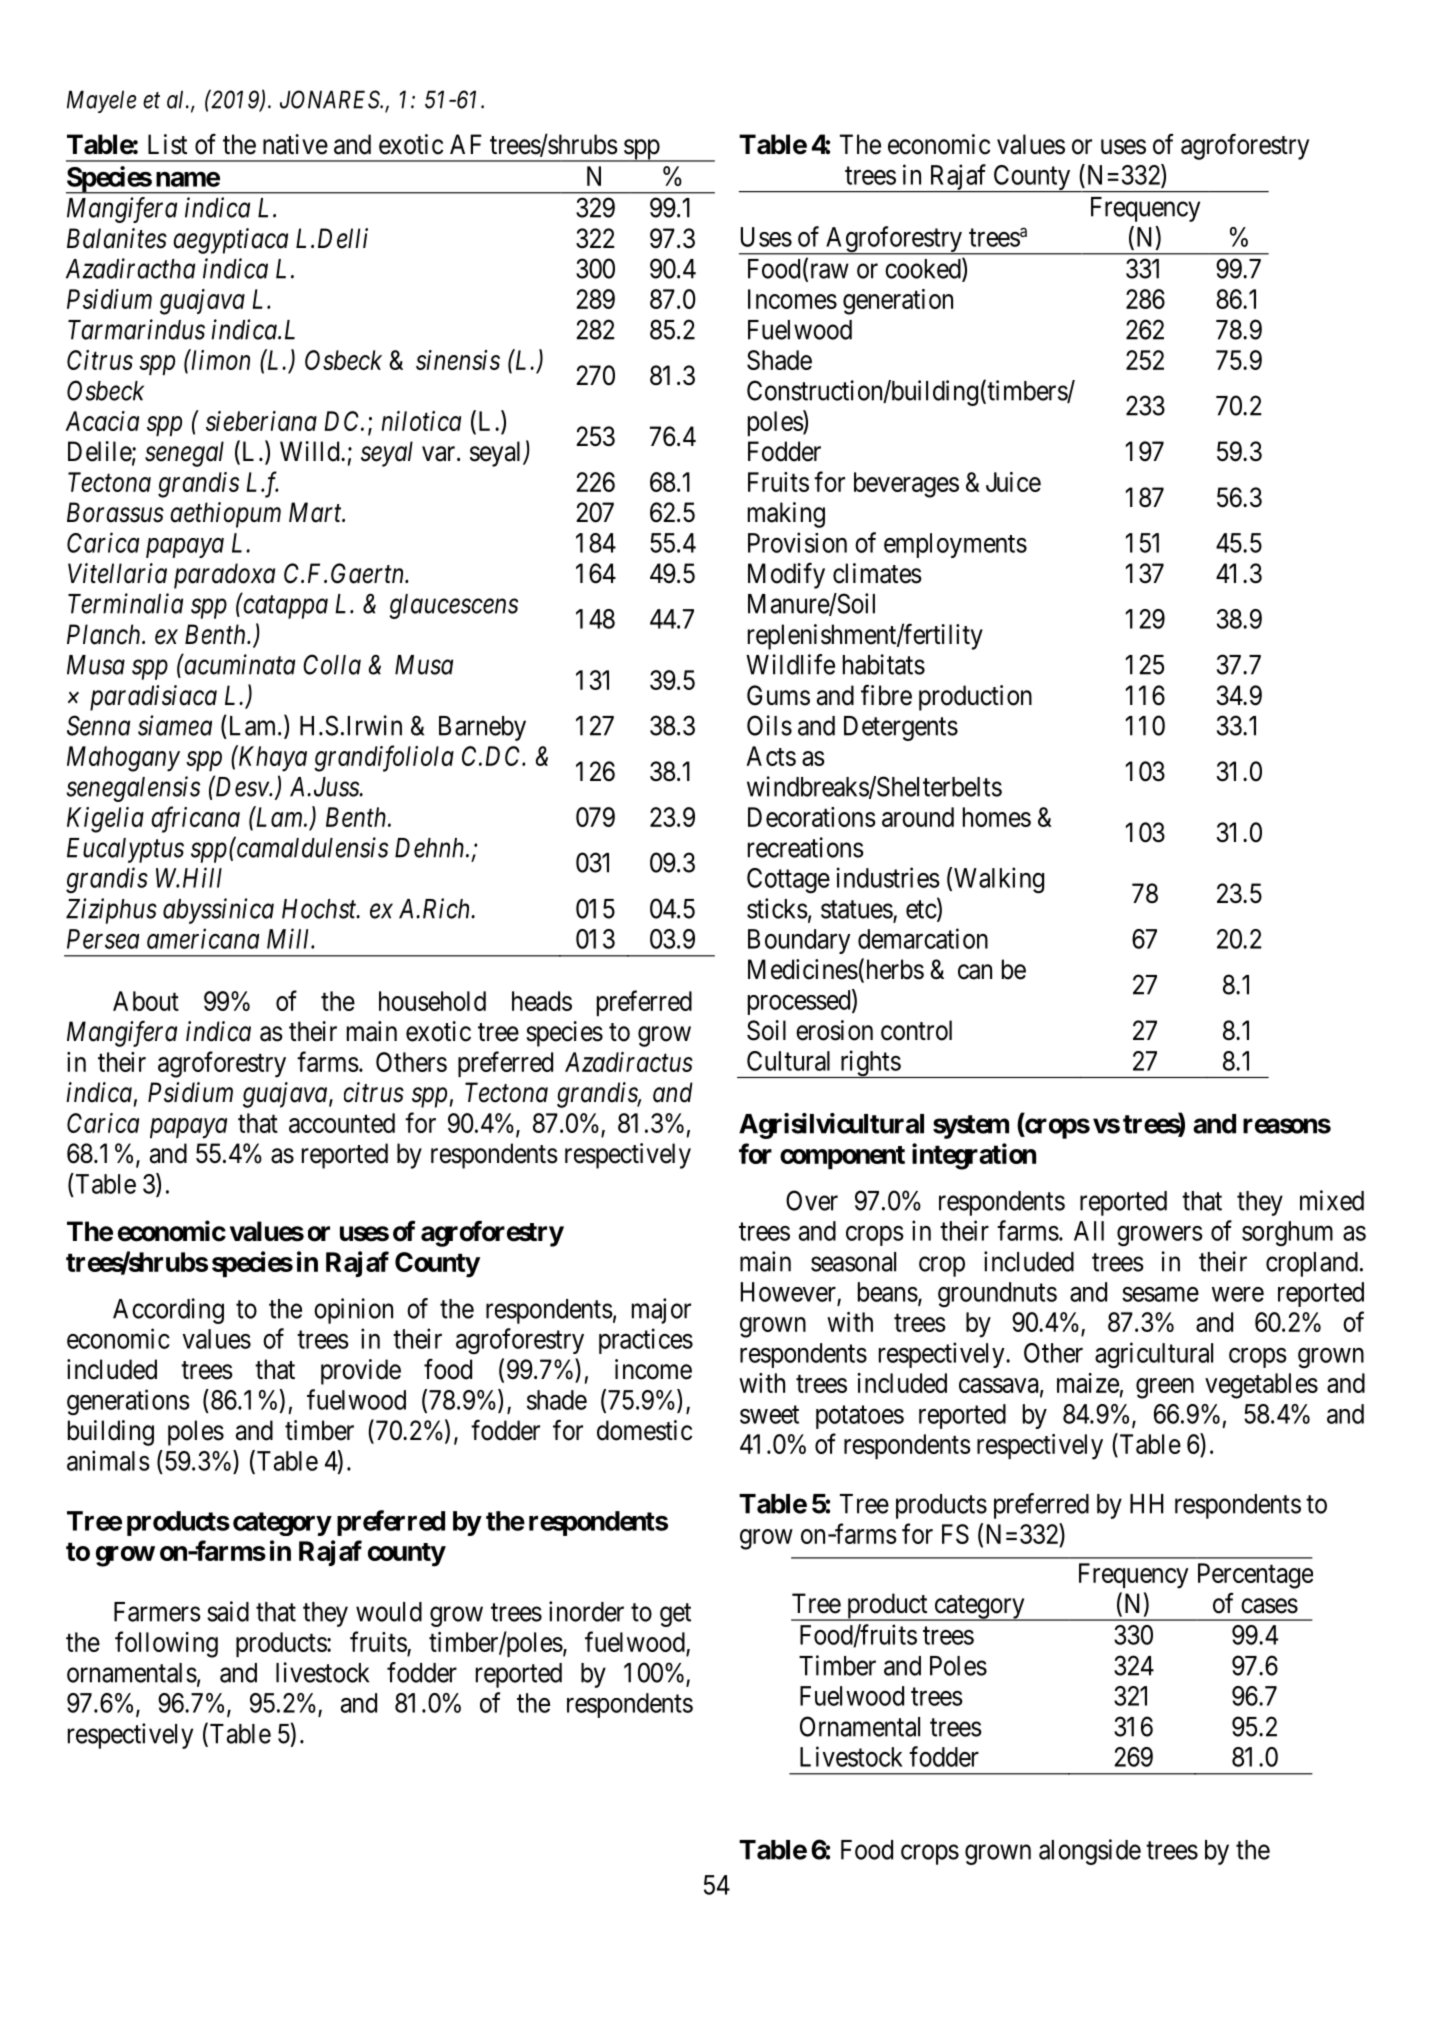 This page has height=2027, width=1434. Describe the element at coordinates (769, 1415) in the page. I see `sweet` at that location.
